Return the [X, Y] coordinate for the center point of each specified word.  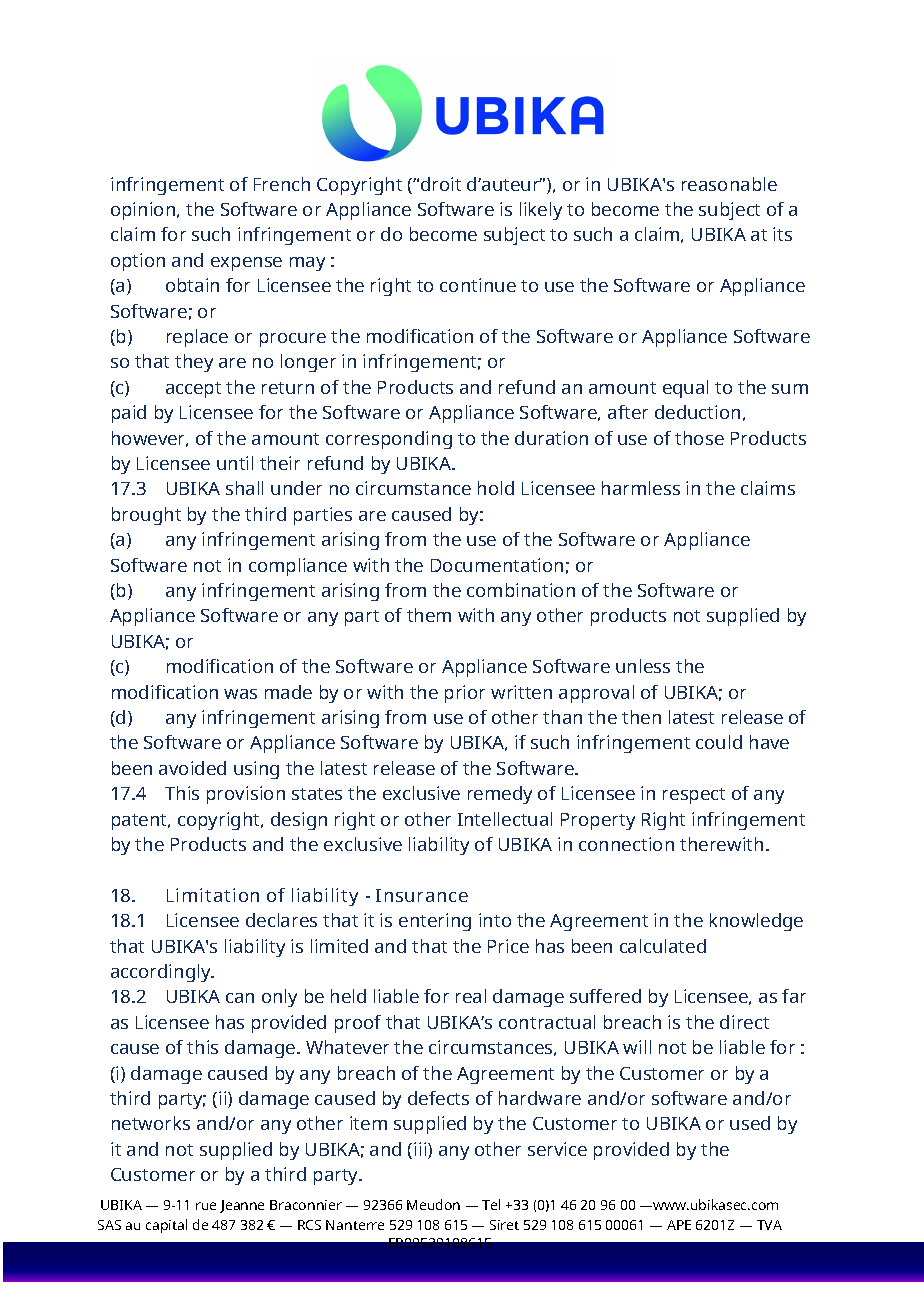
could [719, 742]
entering [435, 922]
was [240, 694]
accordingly [162, 973]
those [699, 438]
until [235, 463]
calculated [663, 946]
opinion [144, 211]
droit [441, 184]
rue [206, 1206]
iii [421, 1150]
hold [496, 488]
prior [465, 694]
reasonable [729, 184]
